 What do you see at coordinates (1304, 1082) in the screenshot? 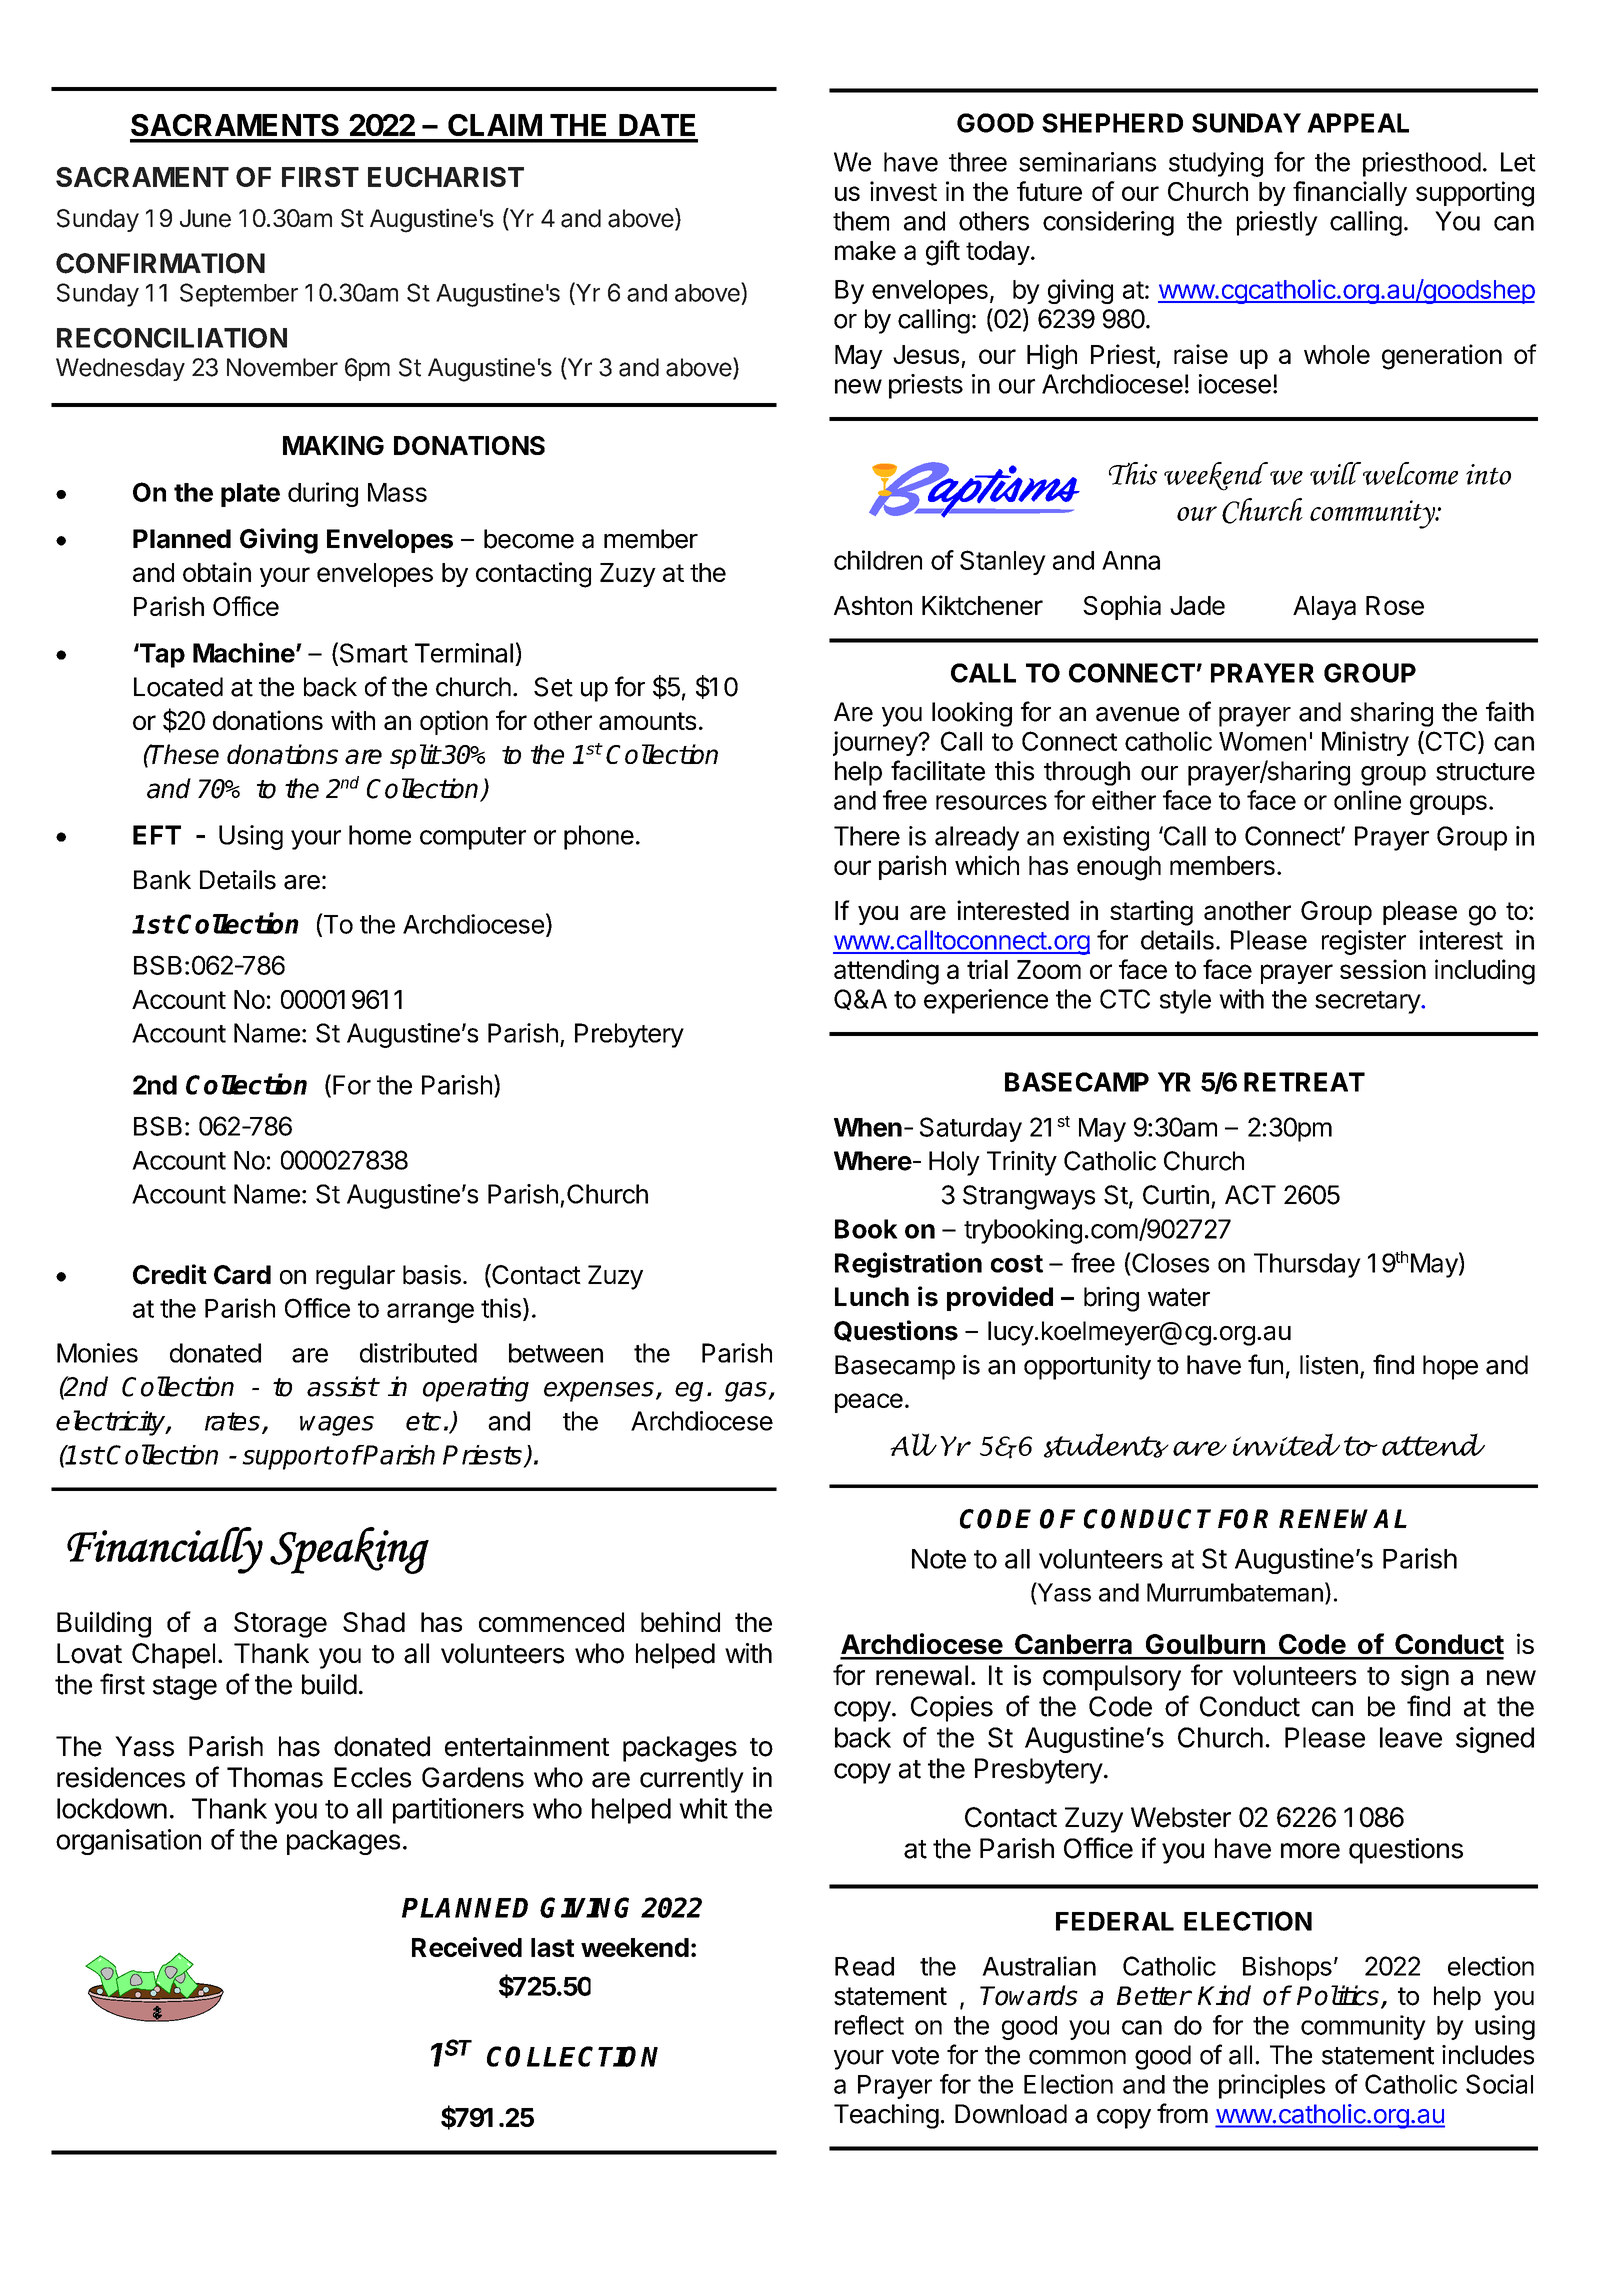
I see `RETREAT` at bounding box center [1304, 1082].
